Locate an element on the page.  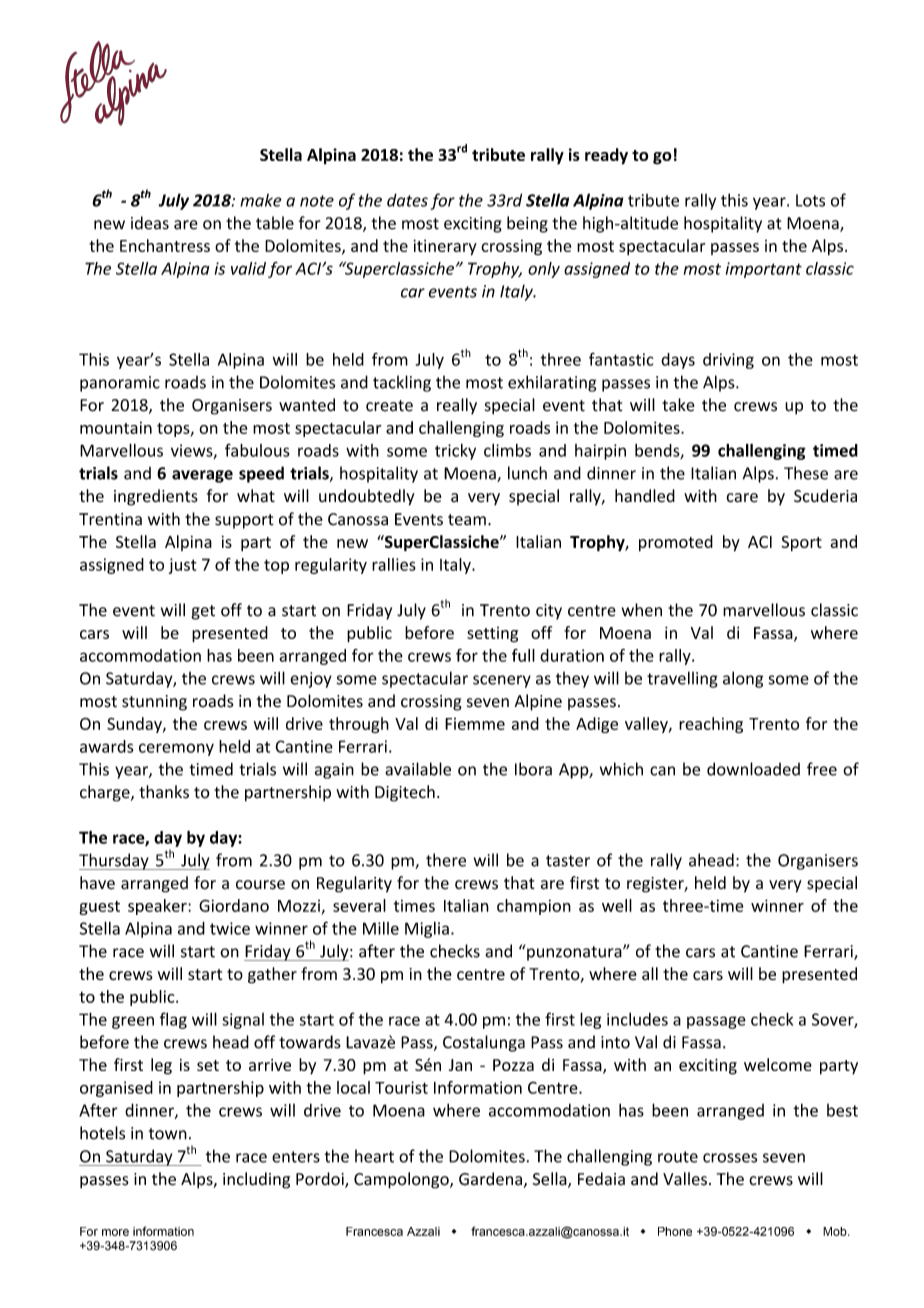
Lots is located at coordinates (810, 200).
